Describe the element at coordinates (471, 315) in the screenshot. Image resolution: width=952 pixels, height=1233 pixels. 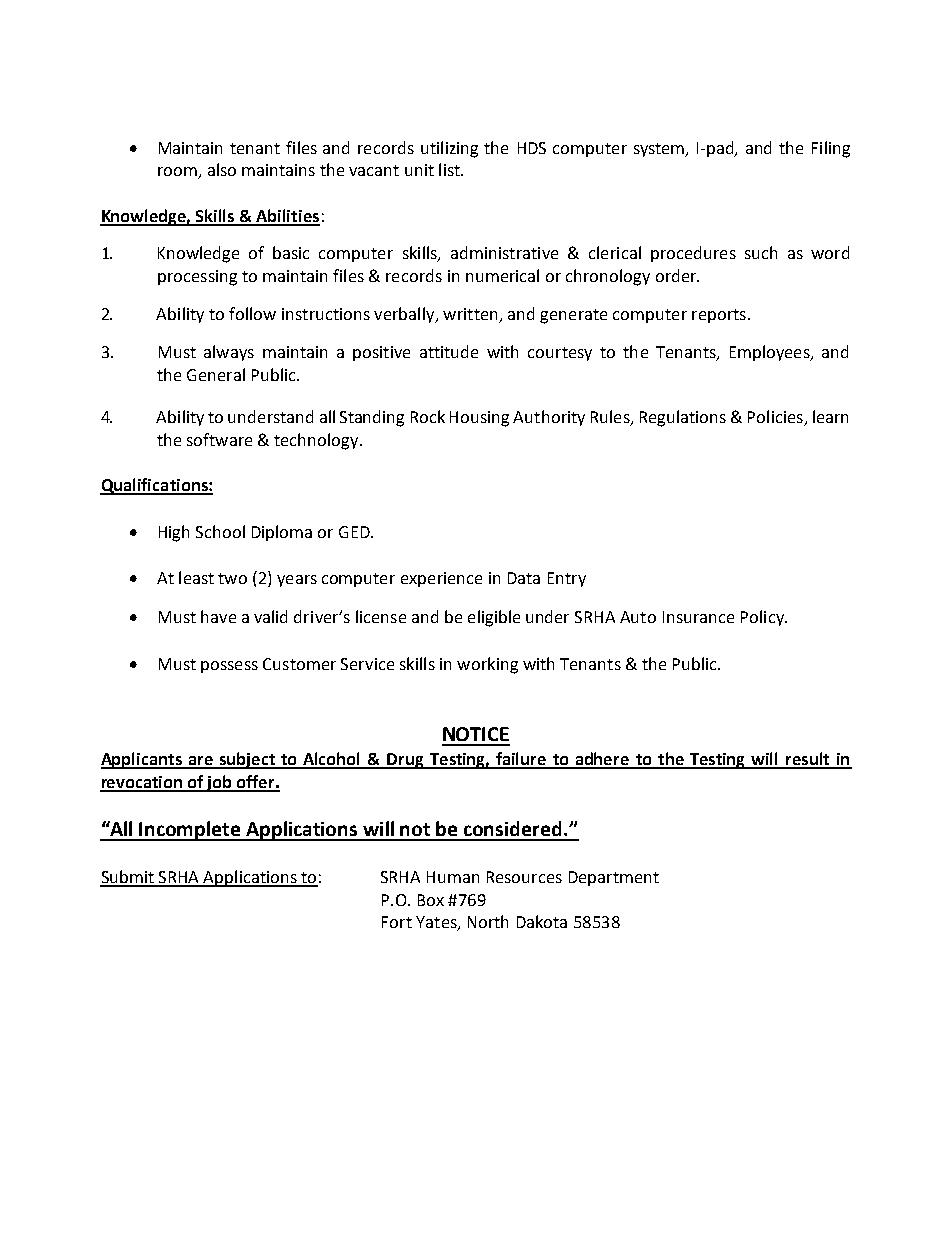
I see `written` at that location.
